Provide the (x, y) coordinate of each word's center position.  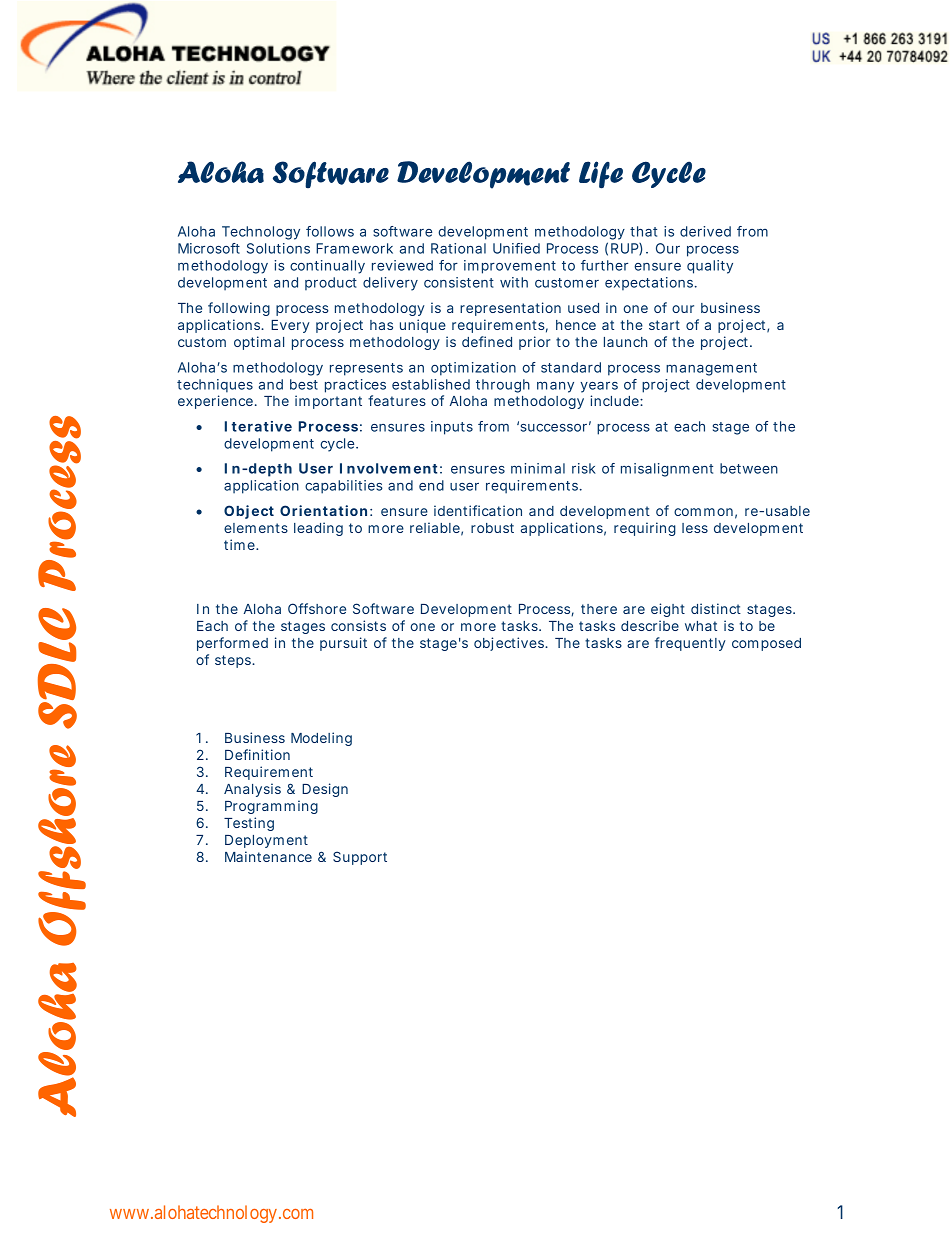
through (503, 386)
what (701, 626)
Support (360, 858)
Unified (516, 248)
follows (330, 231)
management (711, 369)
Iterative (258, 426)
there (599, 609)
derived (705, 231)
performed (232, 644)
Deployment (266, 841)
